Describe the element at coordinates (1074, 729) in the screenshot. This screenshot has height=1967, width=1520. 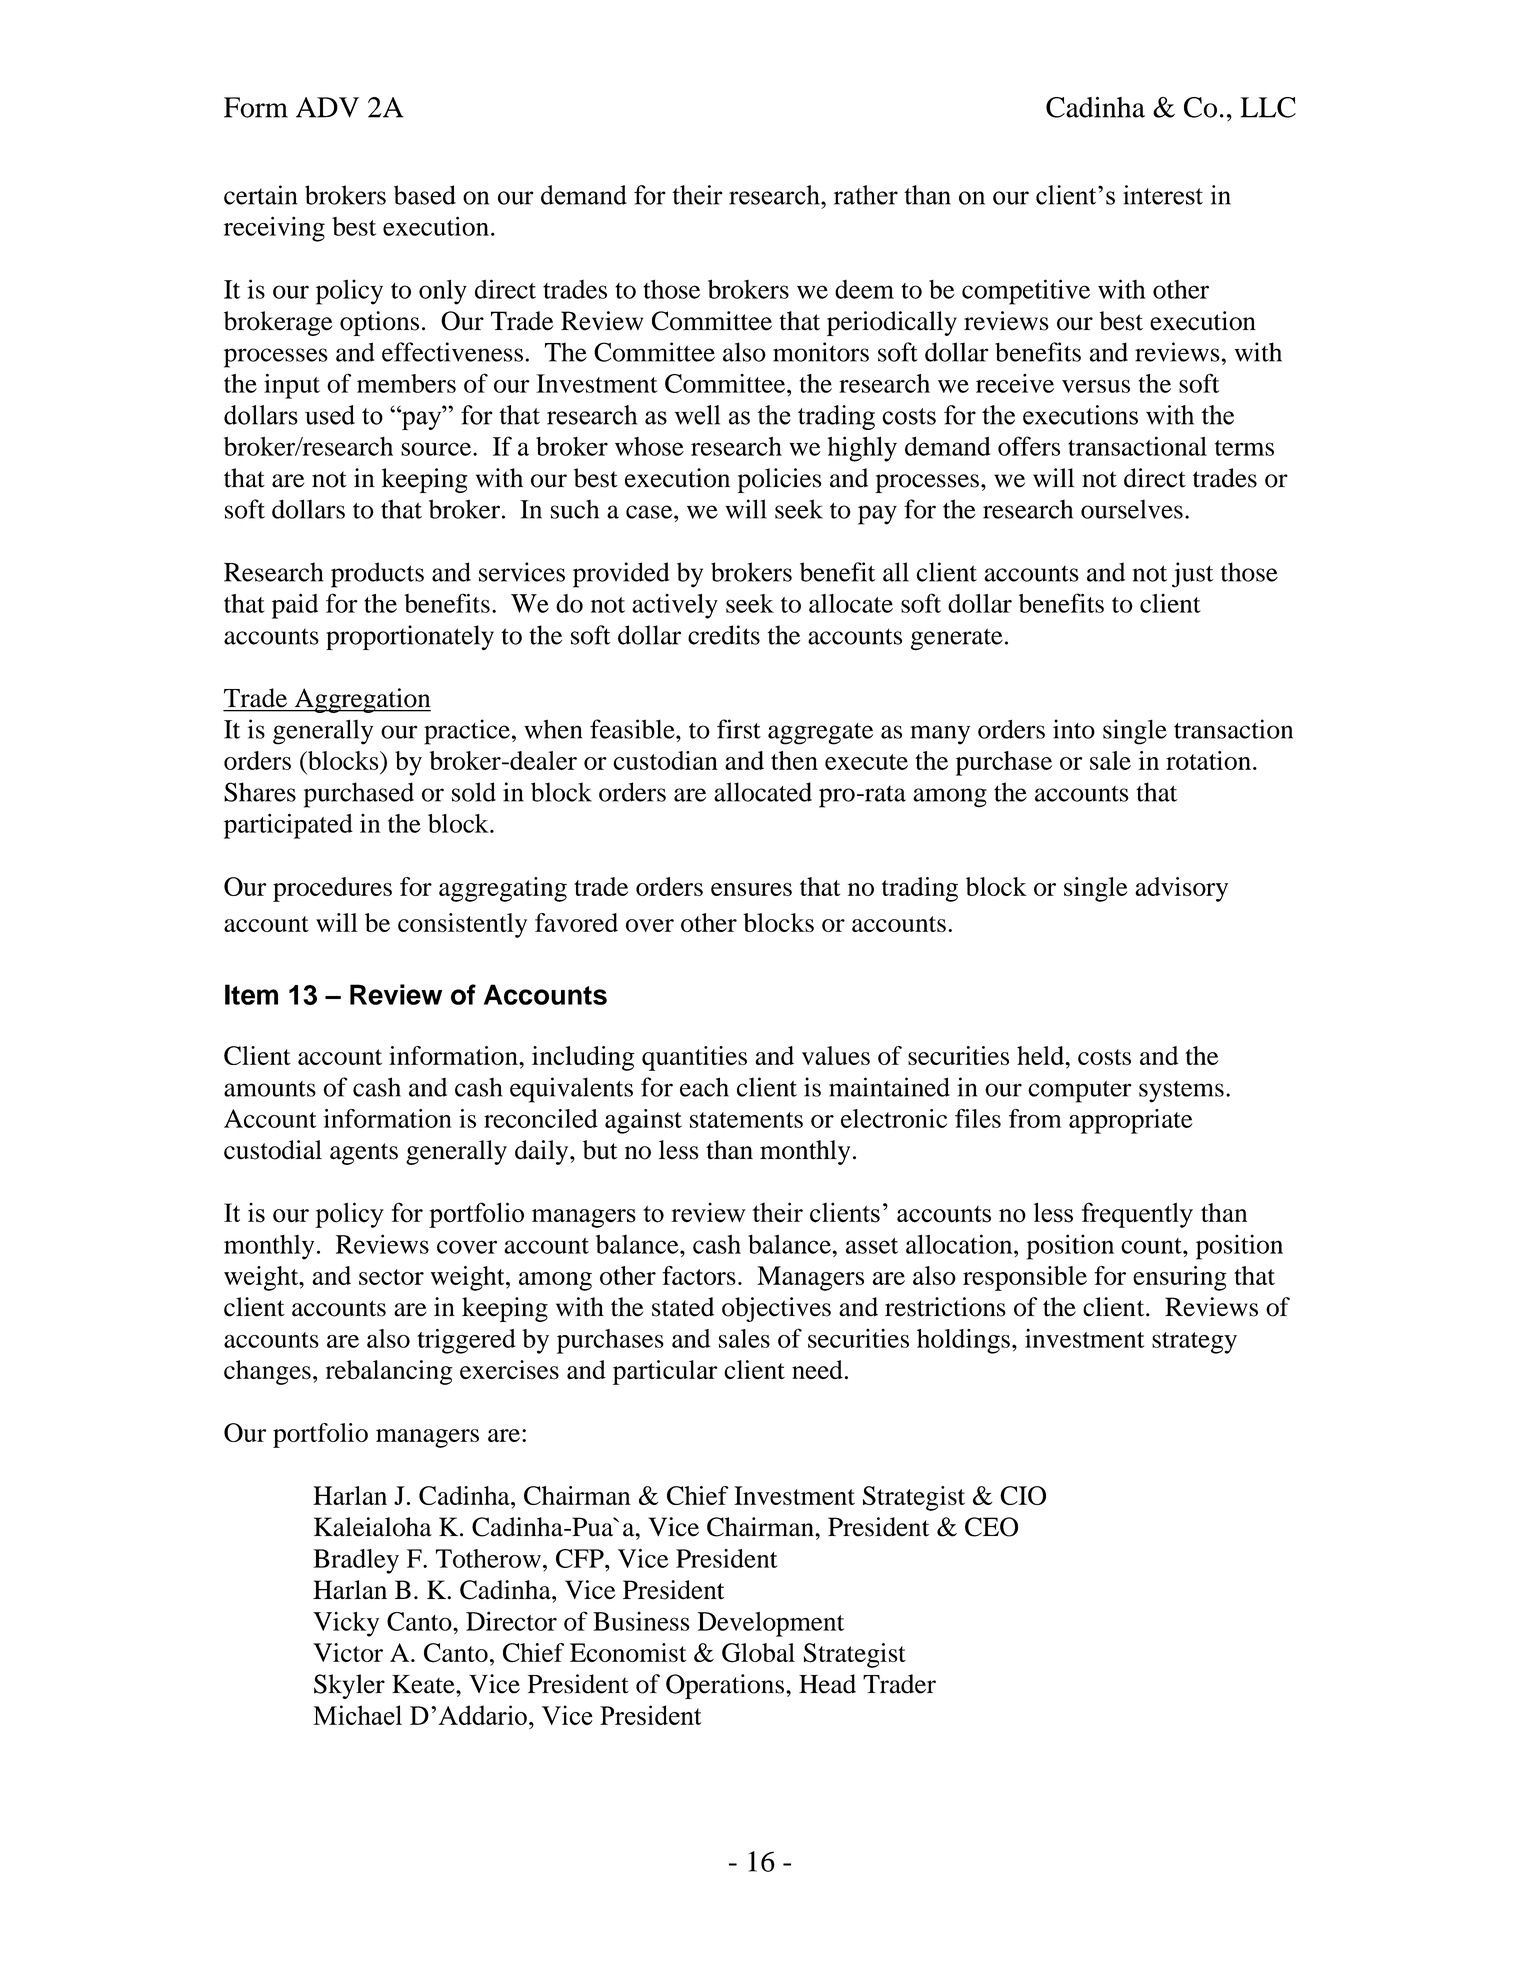
I see `into` at that location.
